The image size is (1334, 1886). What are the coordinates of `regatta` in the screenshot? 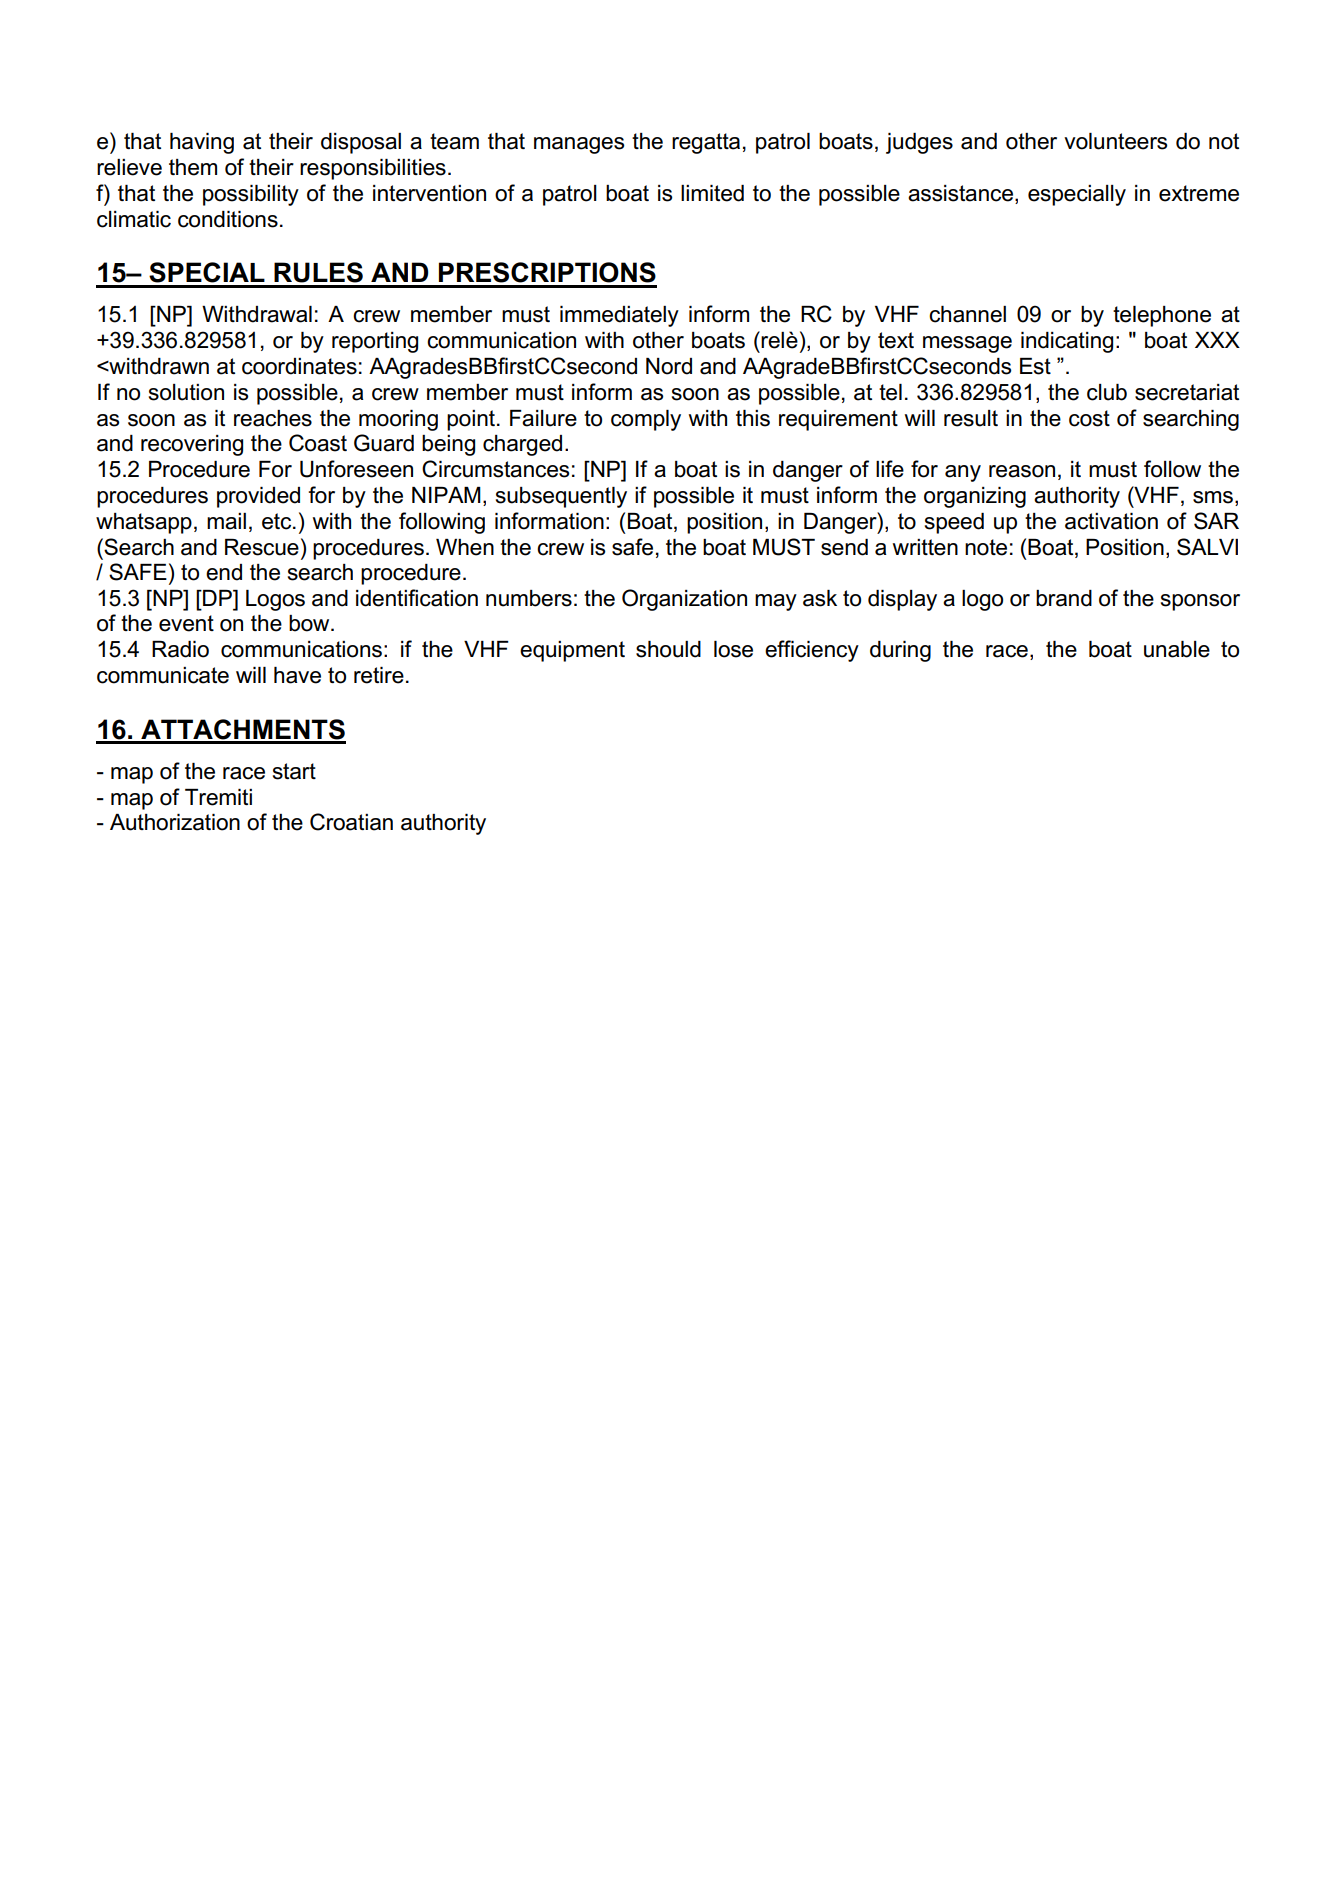 It's located at (706, 143).
